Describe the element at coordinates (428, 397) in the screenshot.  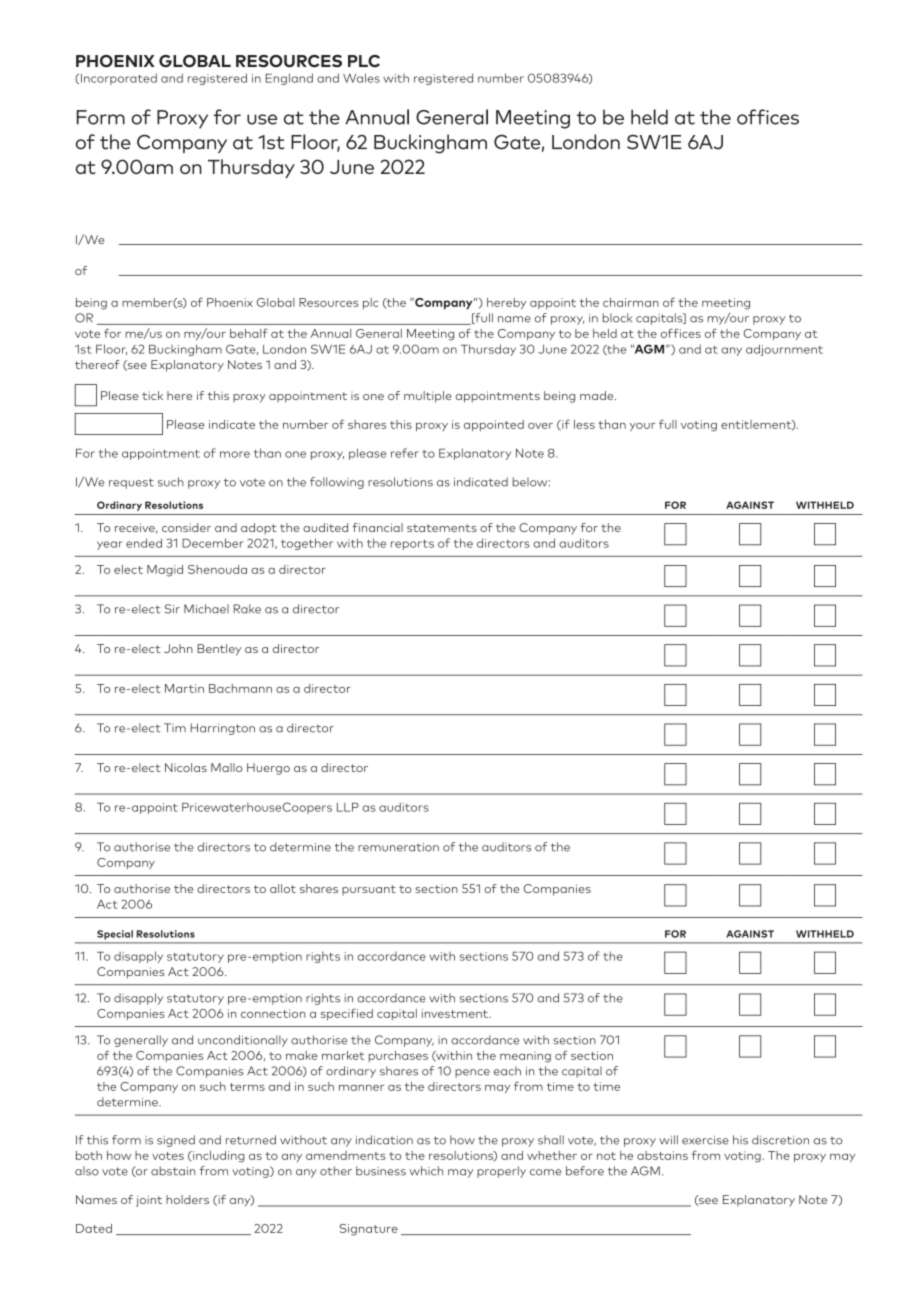
I see `multiple` at that location.
